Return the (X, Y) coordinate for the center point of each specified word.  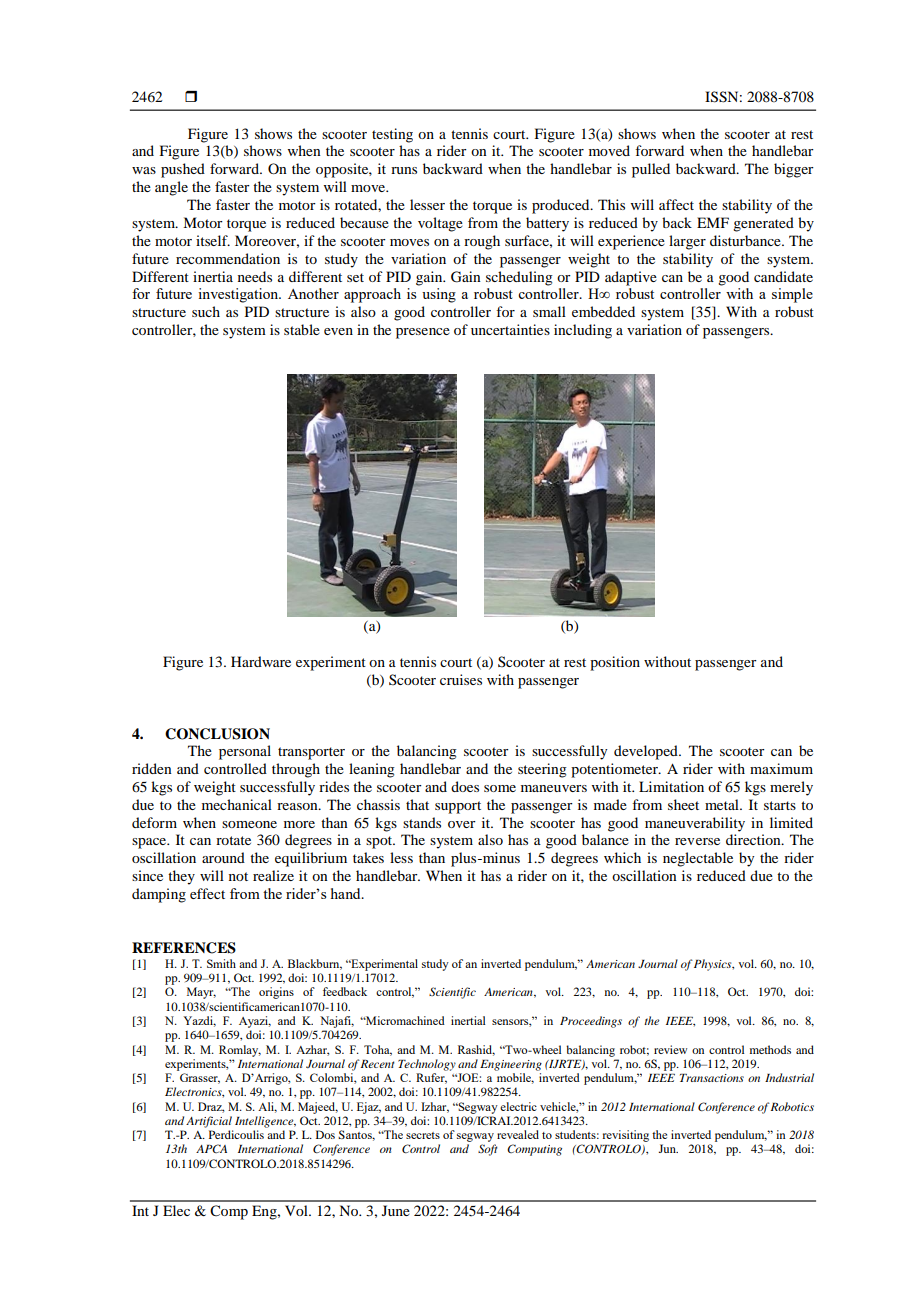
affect (676, 204)
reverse (697, 841)
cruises (461, 679)
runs (404, 170)
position (615, 663)
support (458, 807)
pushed (183, 170)
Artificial (209, 1122)
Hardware (261, 661)
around (223, 857)
